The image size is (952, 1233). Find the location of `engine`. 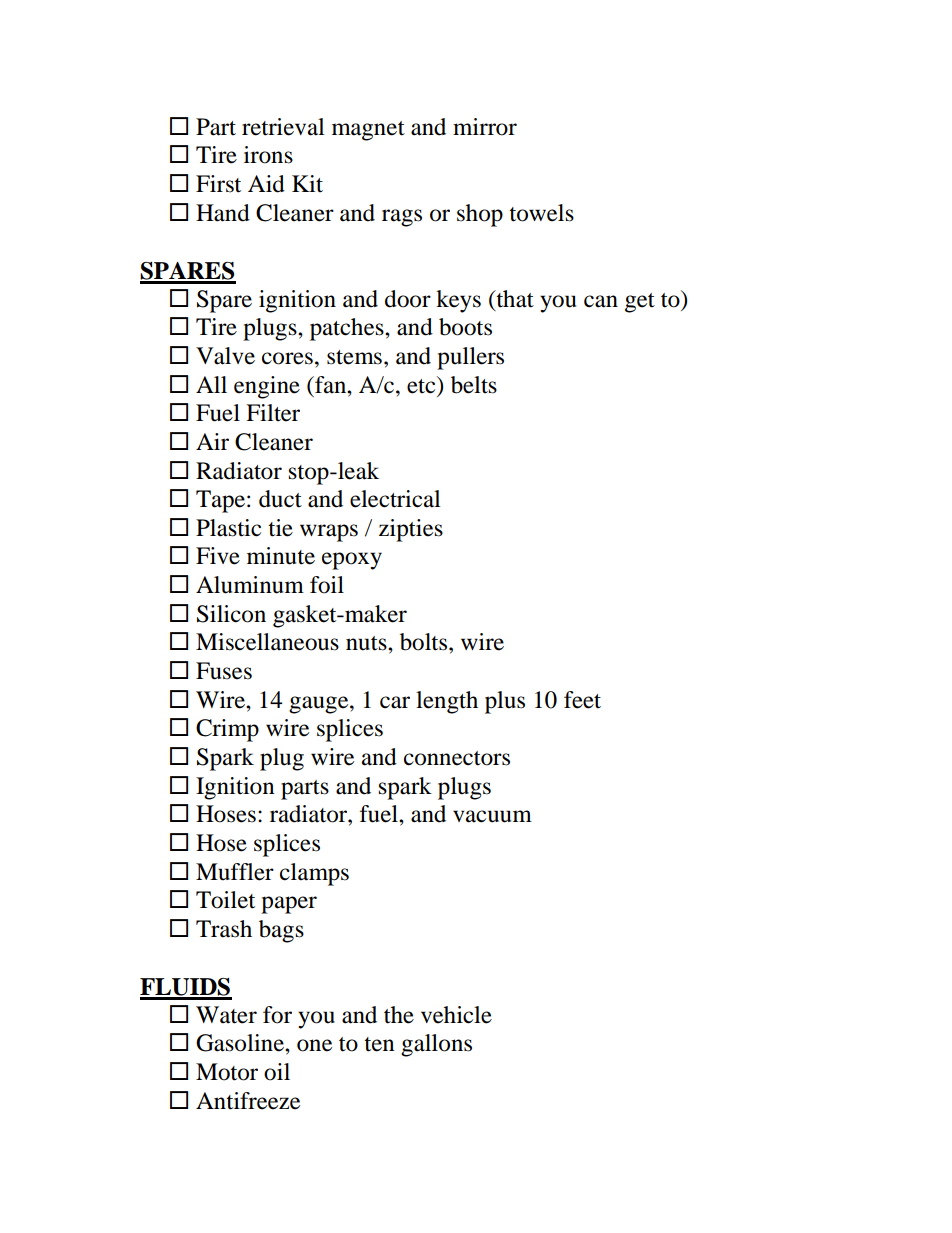

engine is located at coordinates (267, 387).
